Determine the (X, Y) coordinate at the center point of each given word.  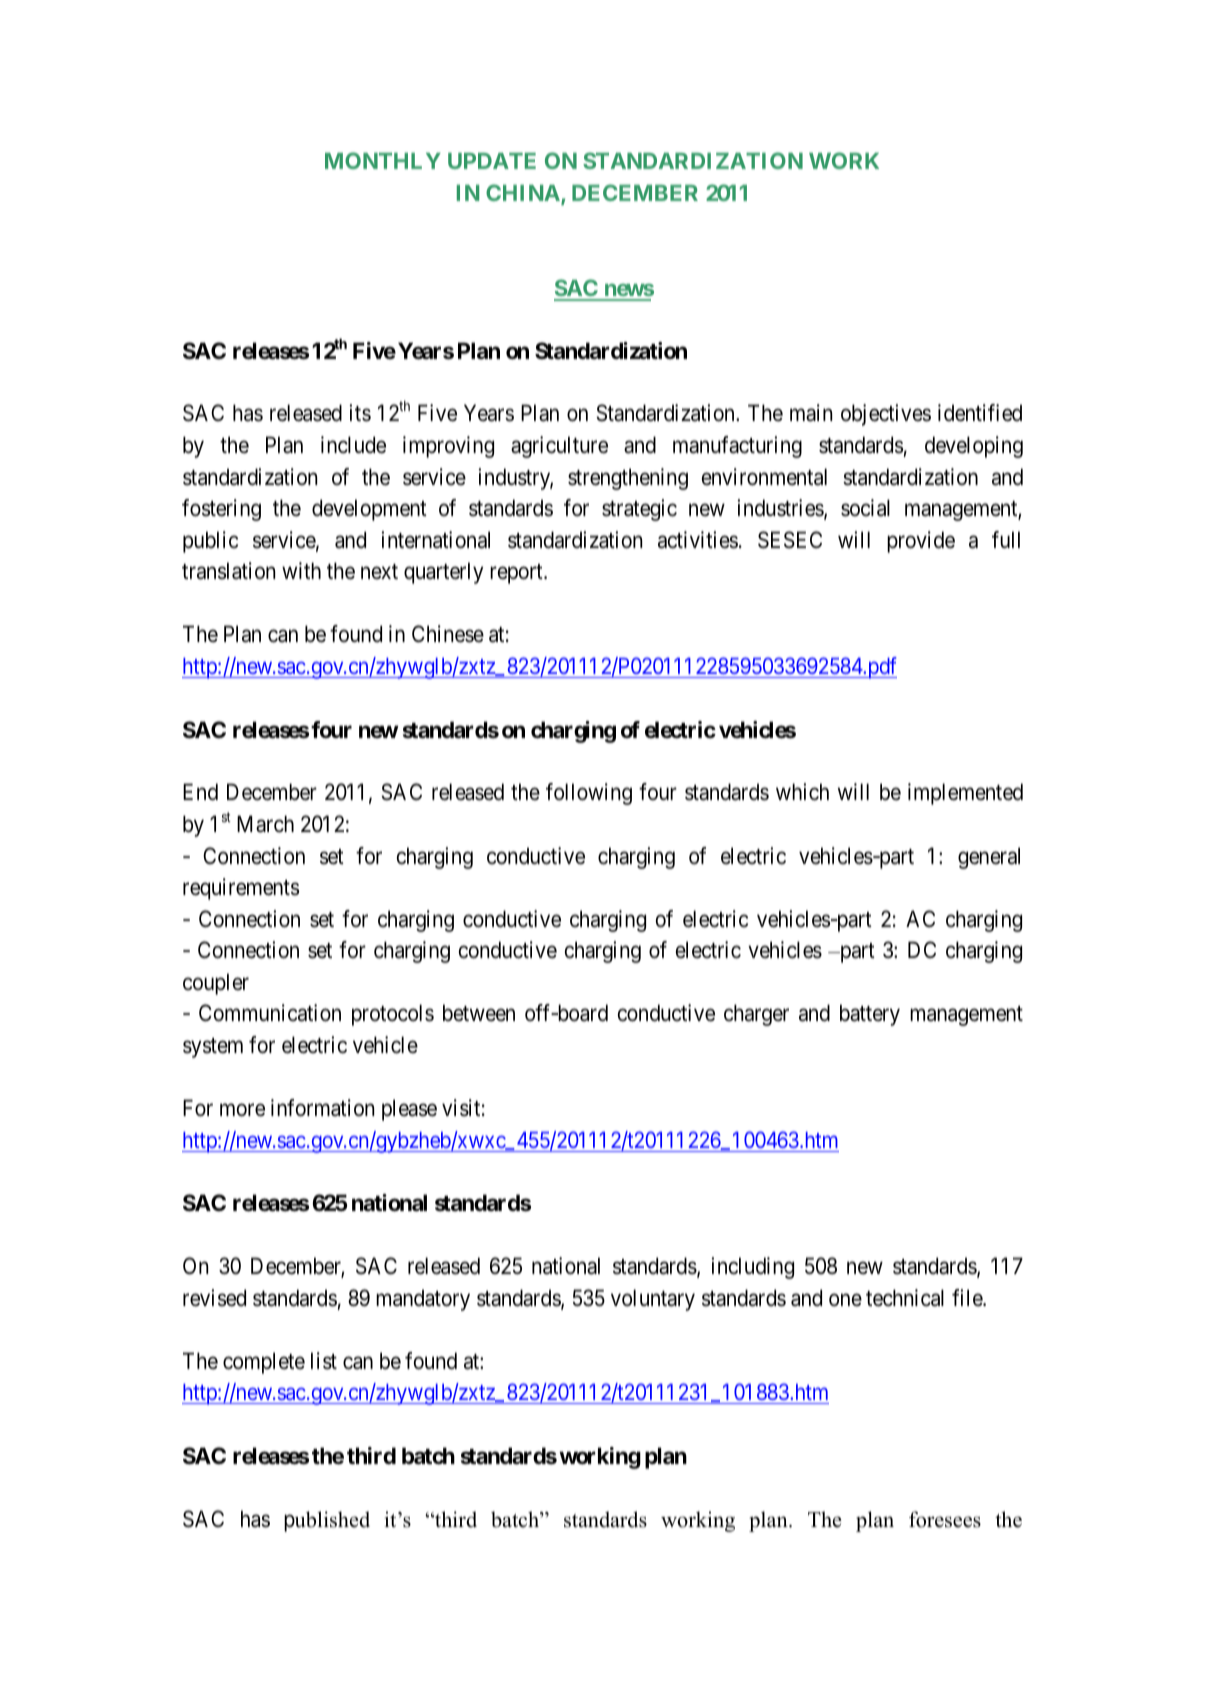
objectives (886, 415)
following (589, 794)
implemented (965, 794)
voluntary (653, 1300)
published (327, 1521)
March (265, 824)
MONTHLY (383, 160)
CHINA (524, 194)
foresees (945, 1519)
